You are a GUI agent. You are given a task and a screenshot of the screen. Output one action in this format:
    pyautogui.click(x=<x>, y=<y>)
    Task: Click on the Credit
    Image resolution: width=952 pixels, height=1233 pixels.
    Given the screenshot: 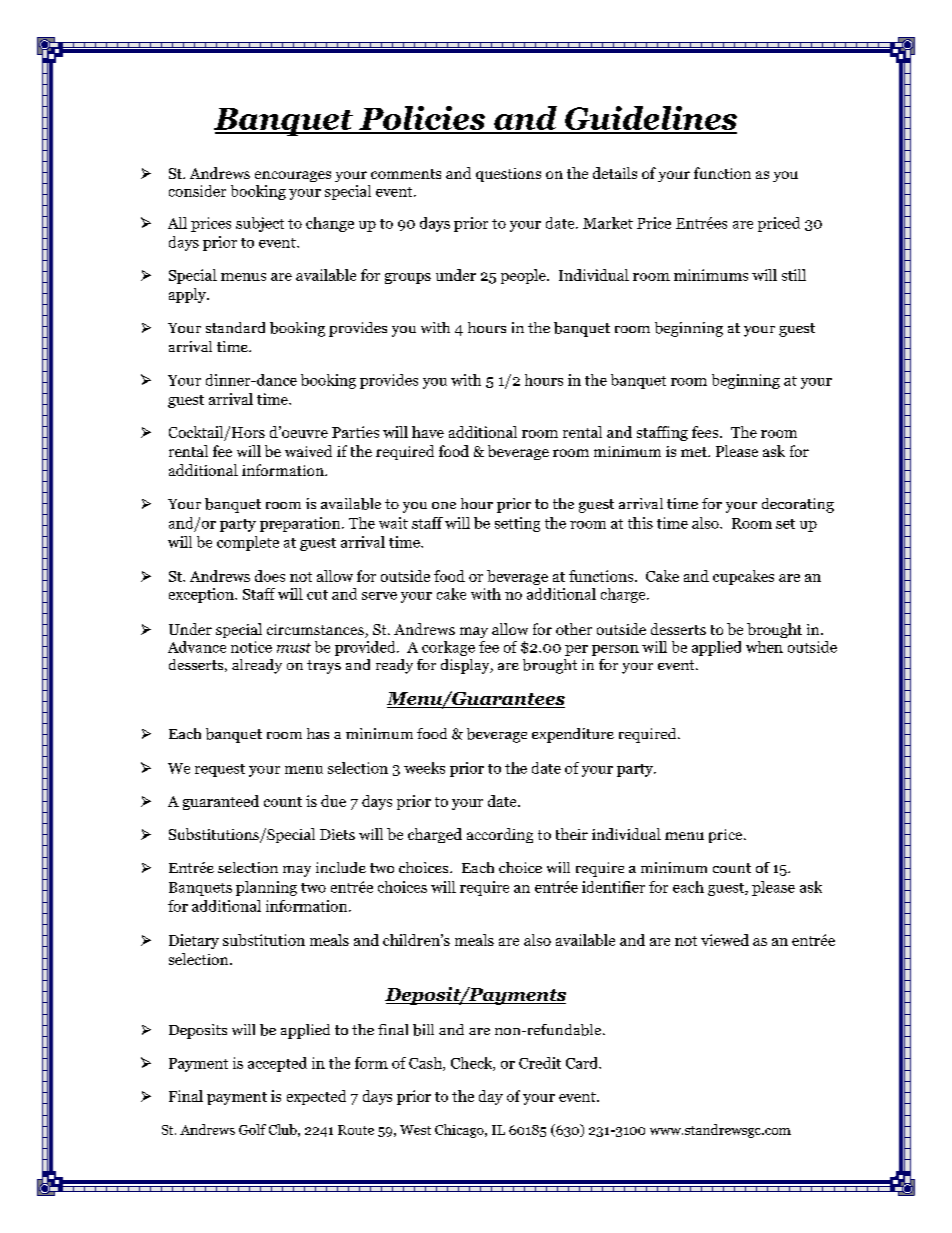 What is the action you would take?
    pyautogui.click(x=540, y=1063)
